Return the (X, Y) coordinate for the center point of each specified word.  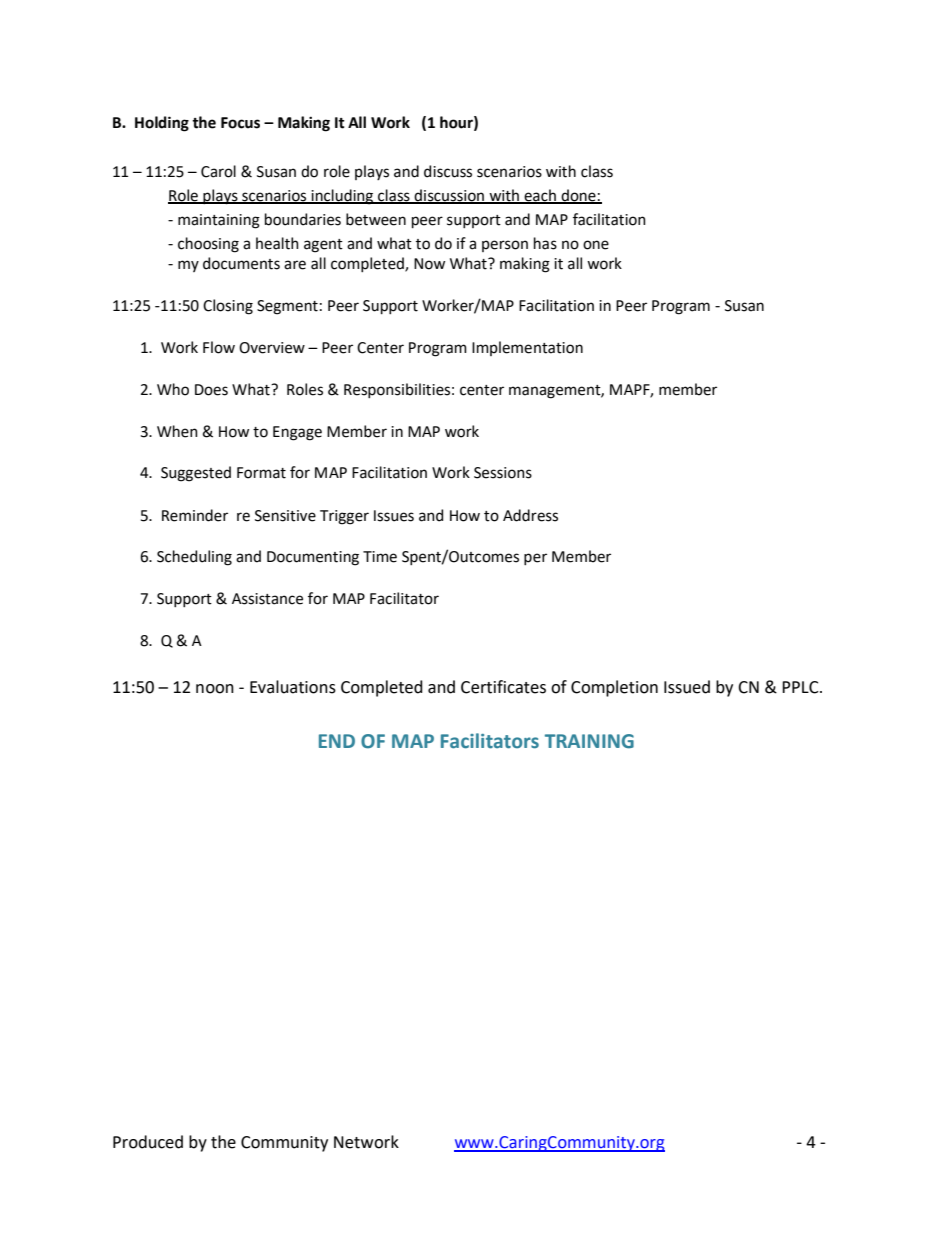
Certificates (503, 687)
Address (530, 515)
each (540, 196)
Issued (687, 687)
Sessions (503, 473)
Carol (218, 171)
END (337, 741)
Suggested (196, 474)
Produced (148, 1142)
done (578, 196)
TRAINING (589, 741)
